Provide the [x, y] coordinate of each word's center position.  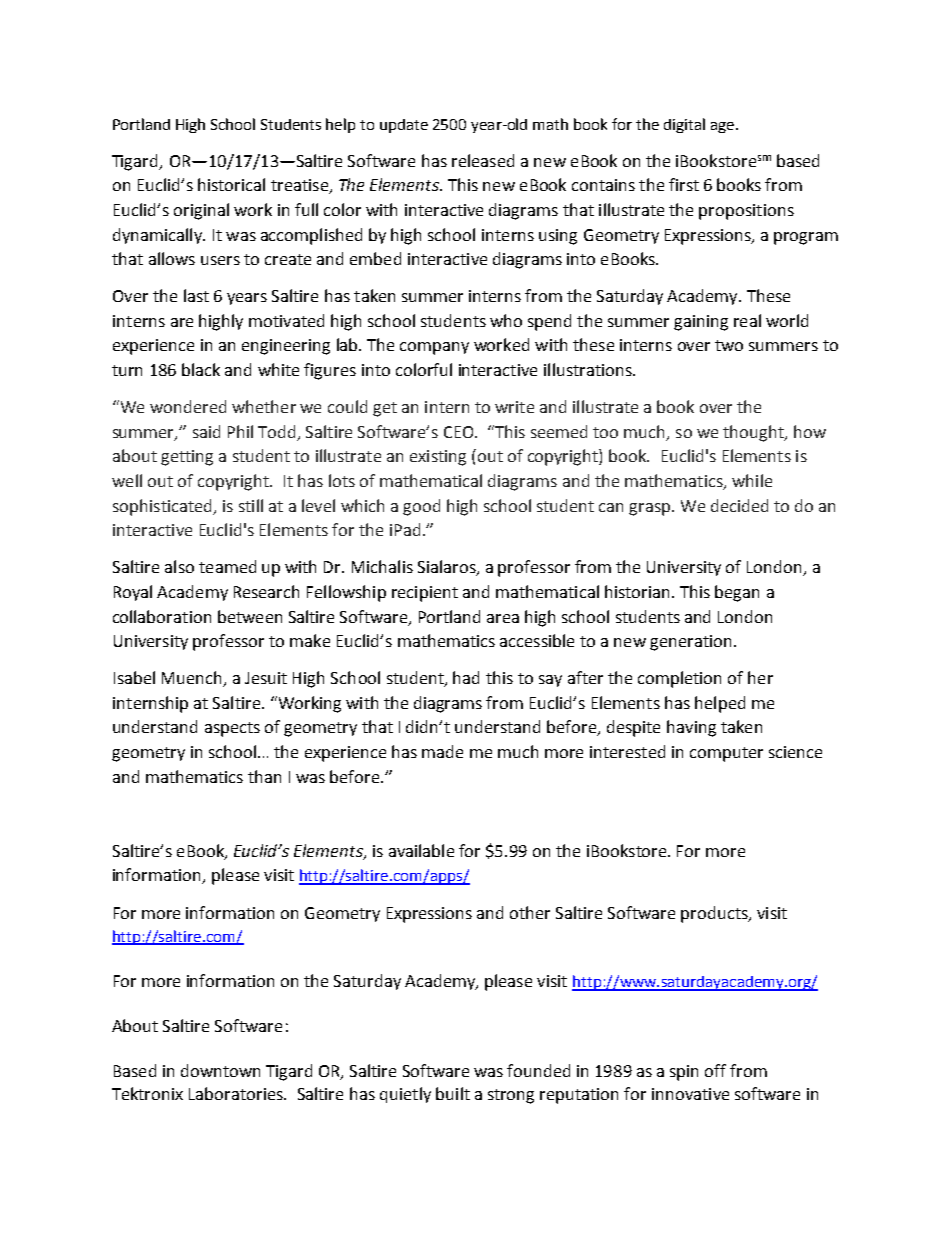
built [453, 1093]
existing [438, 458]
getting [187, 458]
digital [684, 125]
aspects [232, 729]
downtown [220, 1070]
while [752, 480]
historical [231, 184]
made [442, 751]
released [483, 160]
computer [726, 754]
